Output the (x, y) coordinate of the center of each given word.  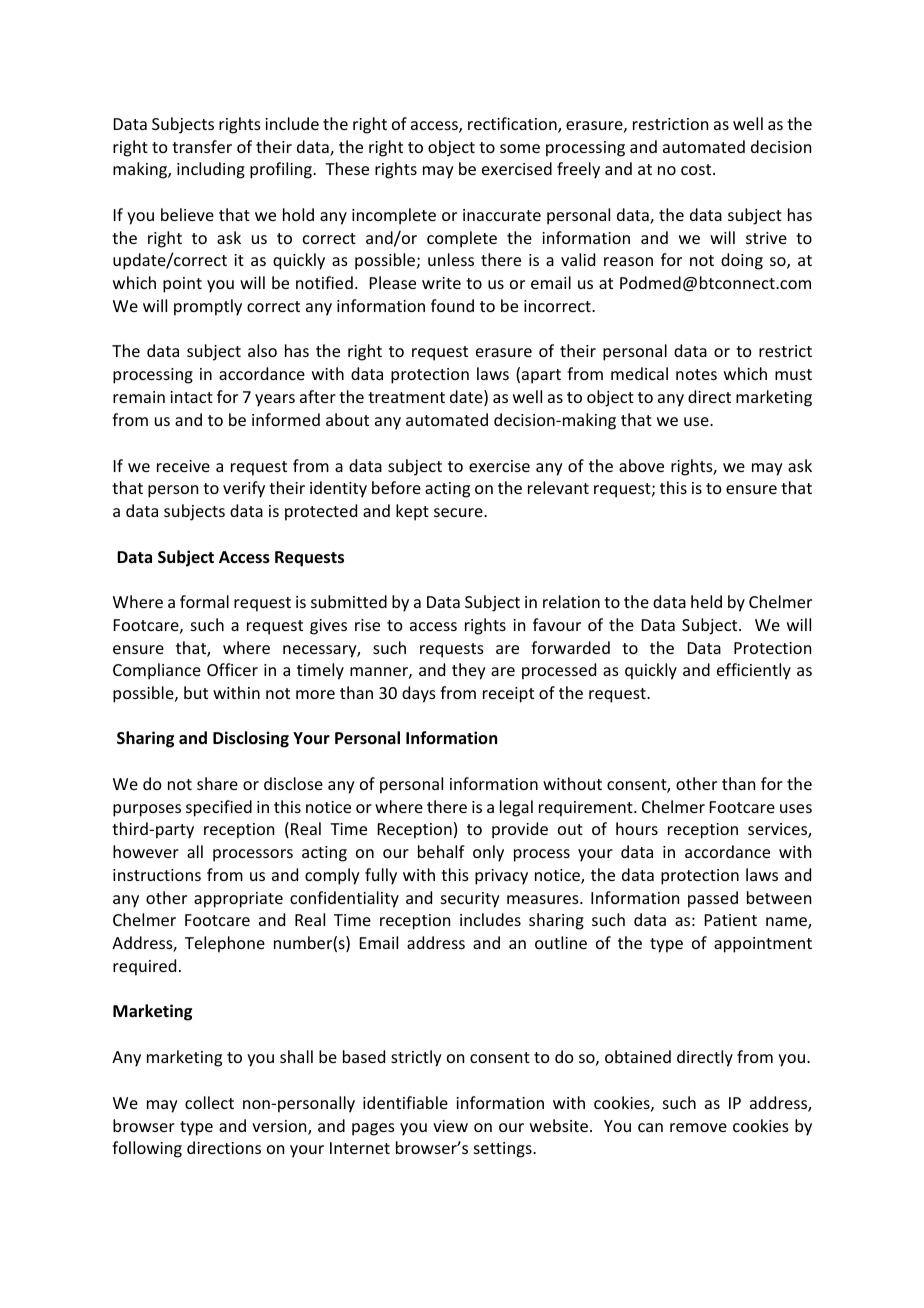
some (520, 148)
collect (209, 1102)
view (450, 1126)
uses (796, 808)
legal (516, 808)
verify (244, 489)
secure (459, 512)
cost (697, 169)
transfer (202, 146)
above (641, 465)
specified (219, 808)
